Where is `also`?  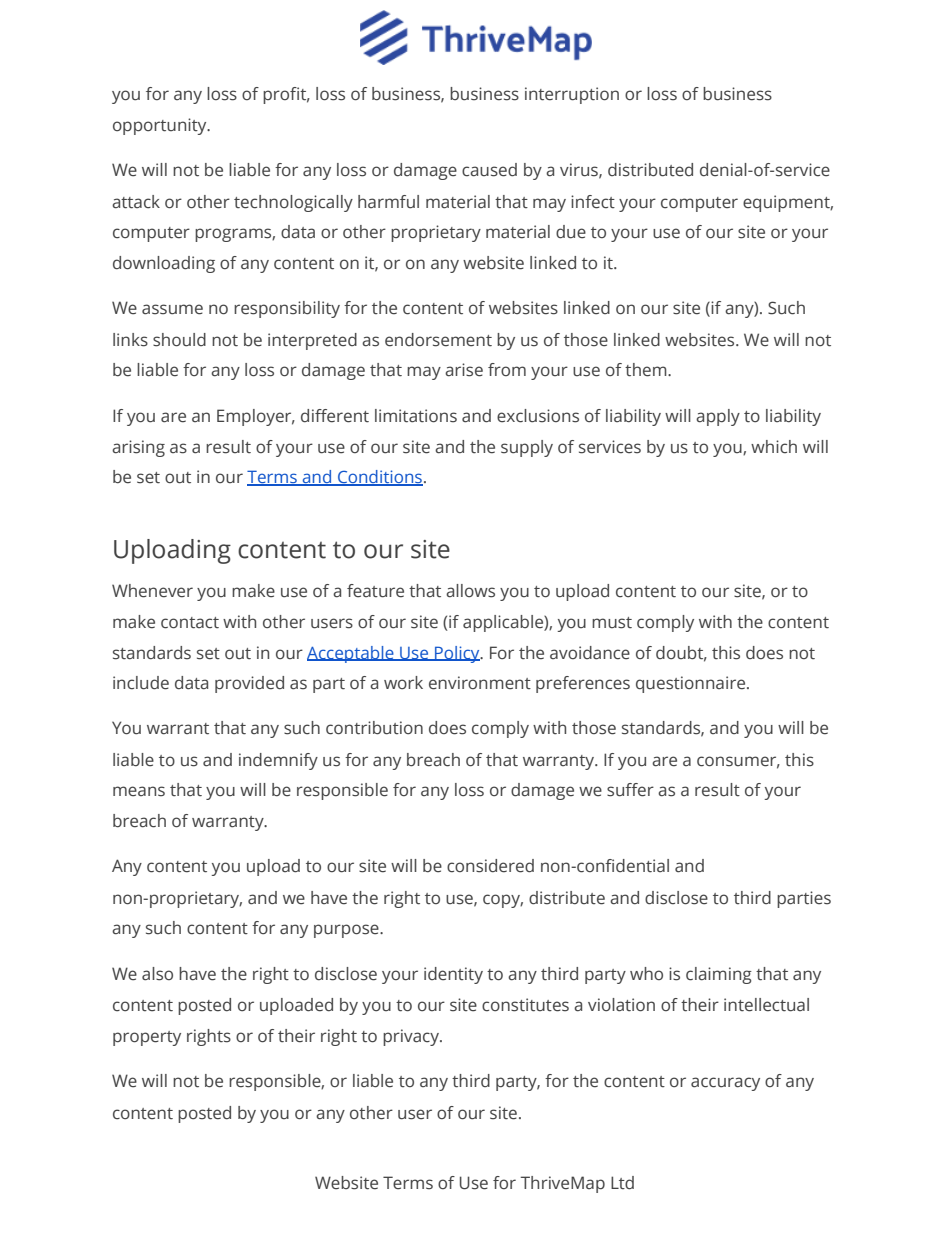
also is located at coordinates (157, 974).
